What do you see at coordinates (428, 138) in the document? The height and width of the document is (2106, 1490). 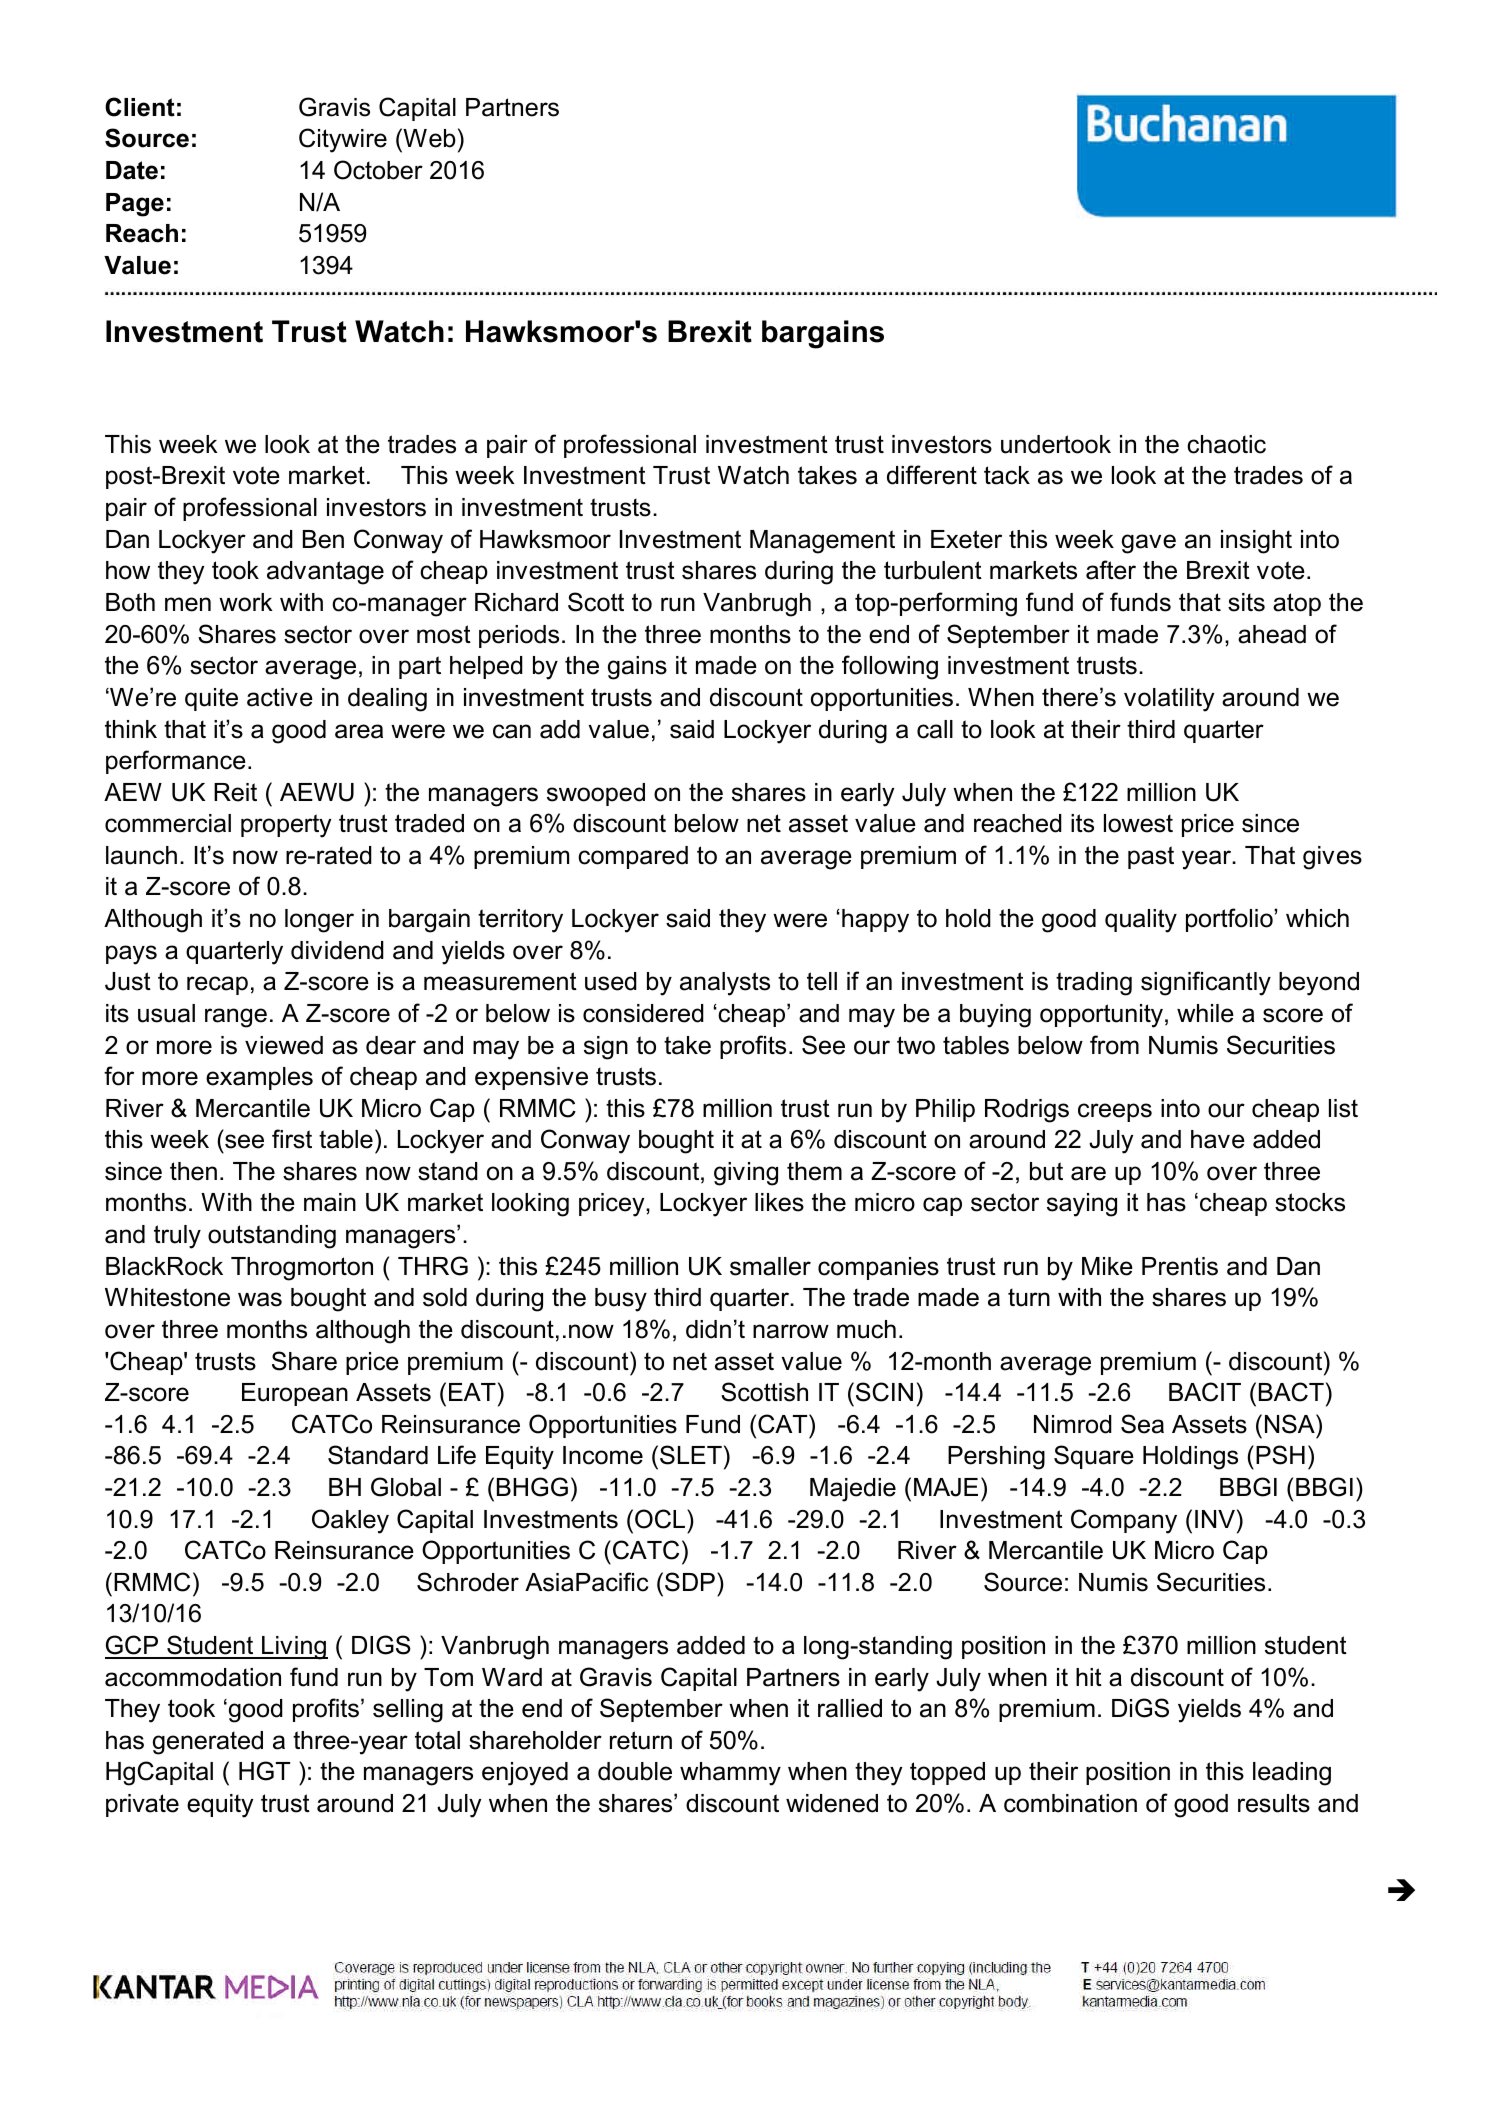 I see `Web` at bounding box center [428, 138].
